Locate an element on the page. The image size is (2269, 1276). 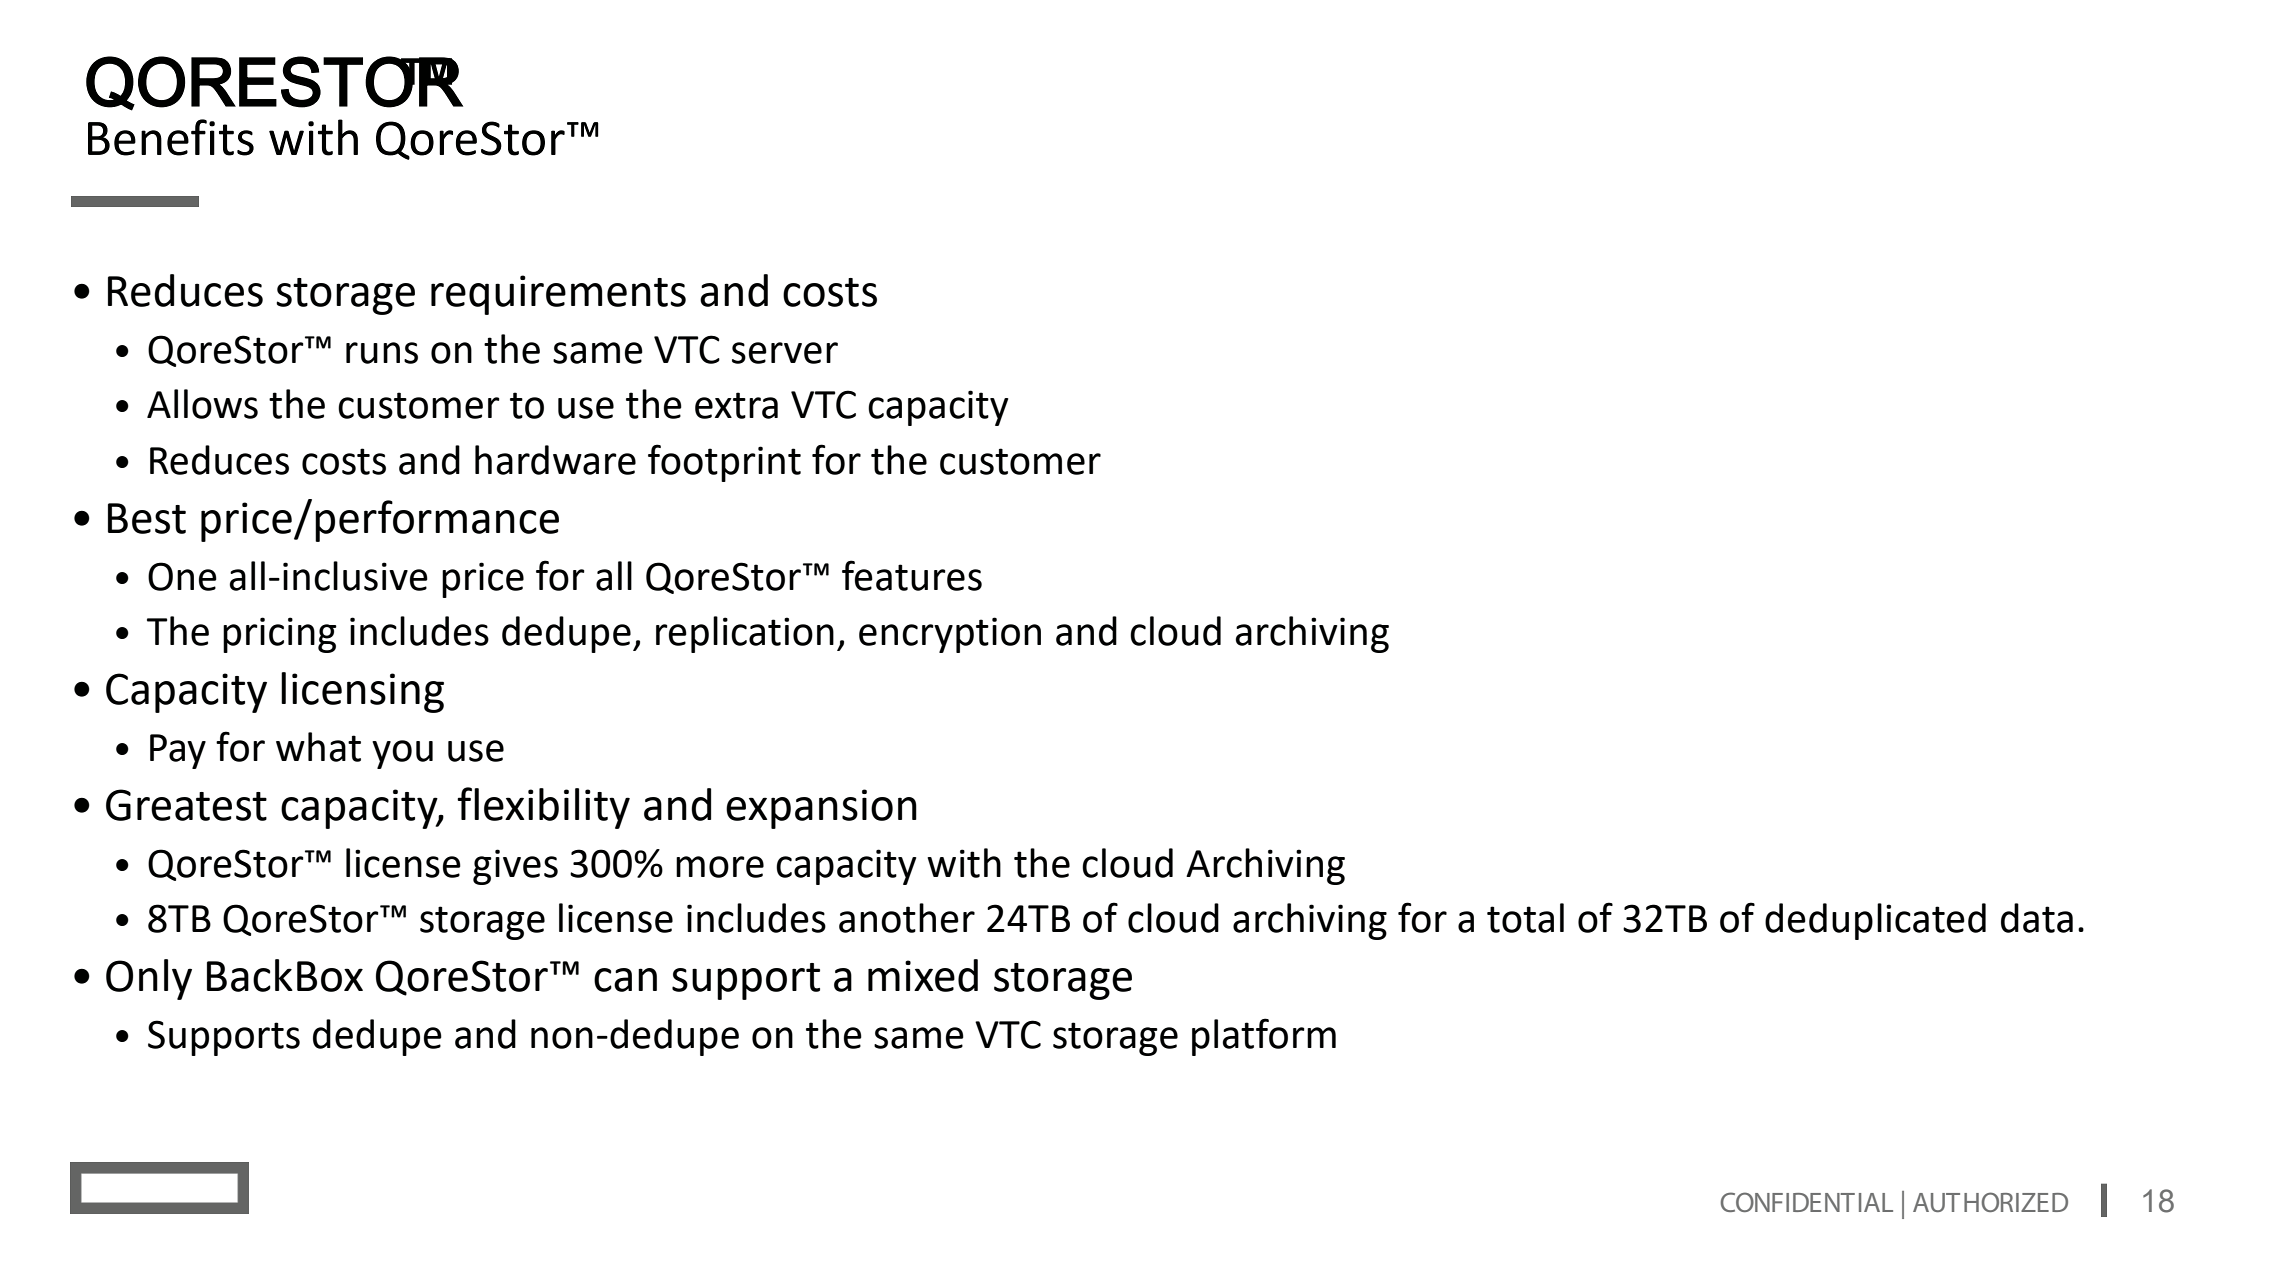
features is located at coordinates (912, 575).
